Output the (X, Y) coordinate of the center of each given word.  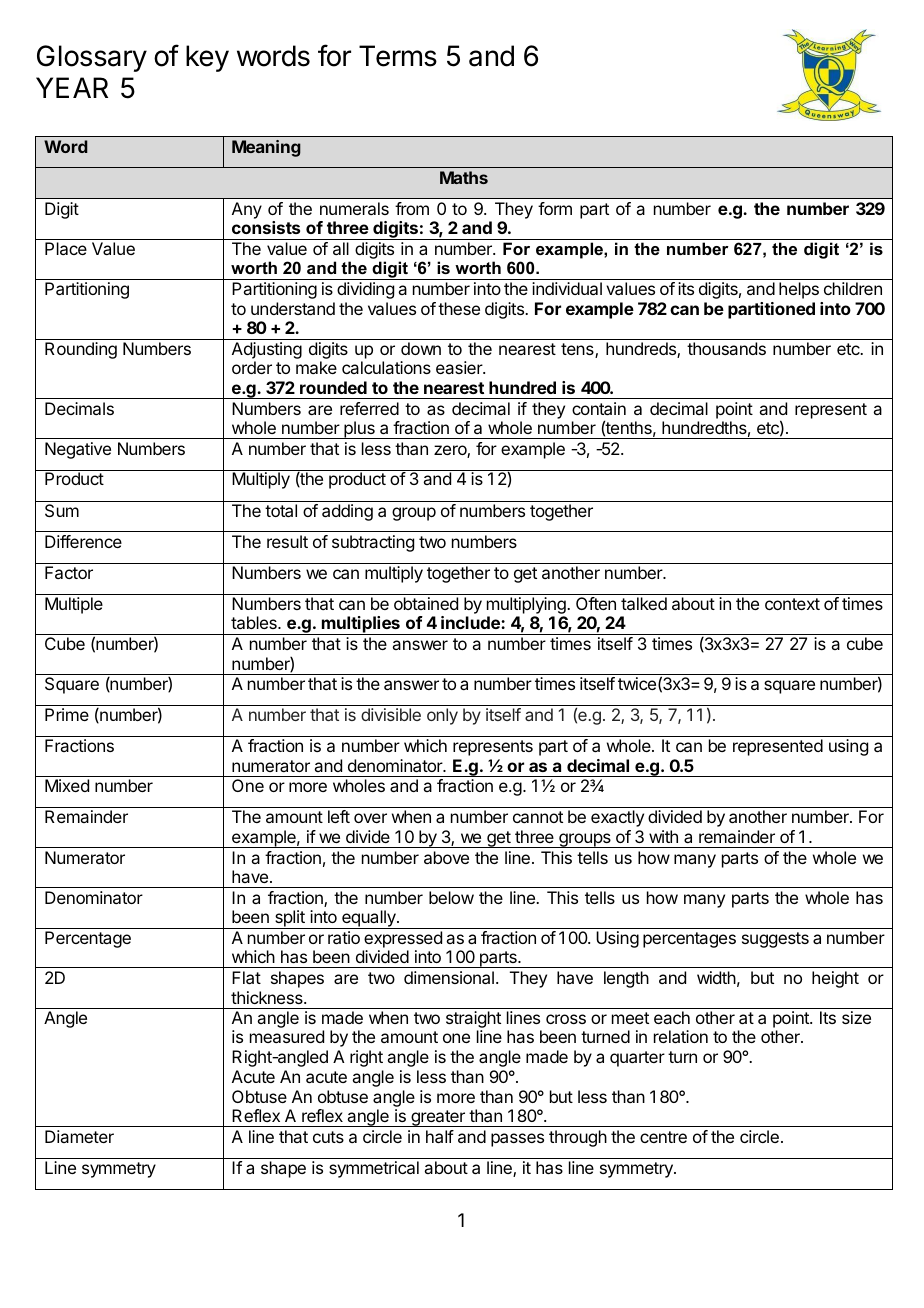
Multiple (74, 605)
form (555, 208)
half (440, 1136)
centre (663, 1137)
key (207, 58)
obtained (426, 603)
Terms (398, 56)
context (792, 604)
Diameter (79, 1136)
